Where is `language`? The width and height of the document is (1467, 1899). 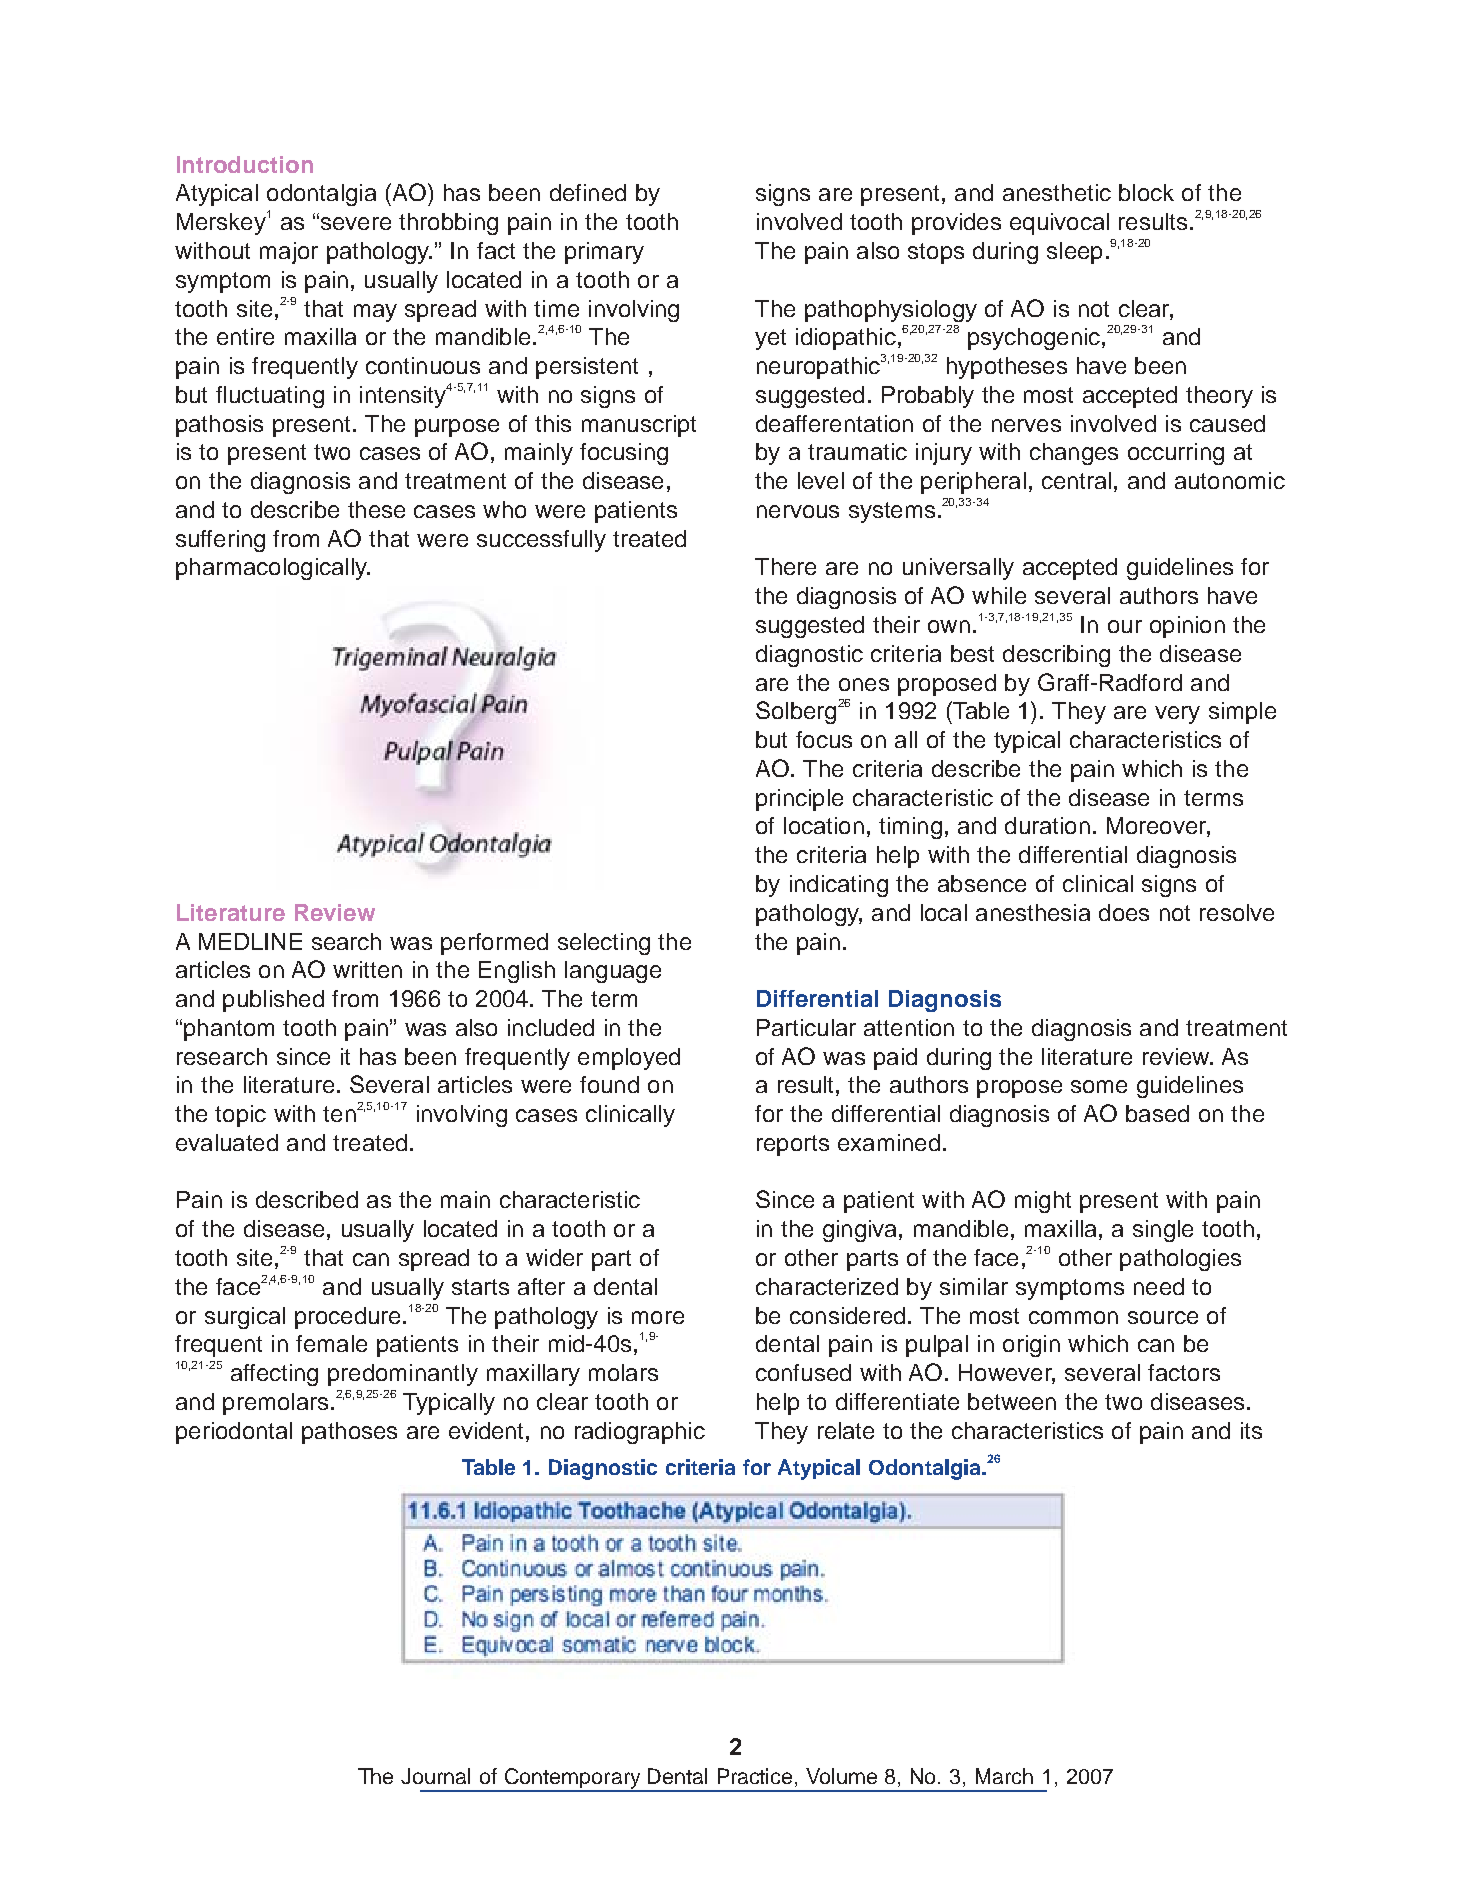 language is located at coordinates (613, 972).
